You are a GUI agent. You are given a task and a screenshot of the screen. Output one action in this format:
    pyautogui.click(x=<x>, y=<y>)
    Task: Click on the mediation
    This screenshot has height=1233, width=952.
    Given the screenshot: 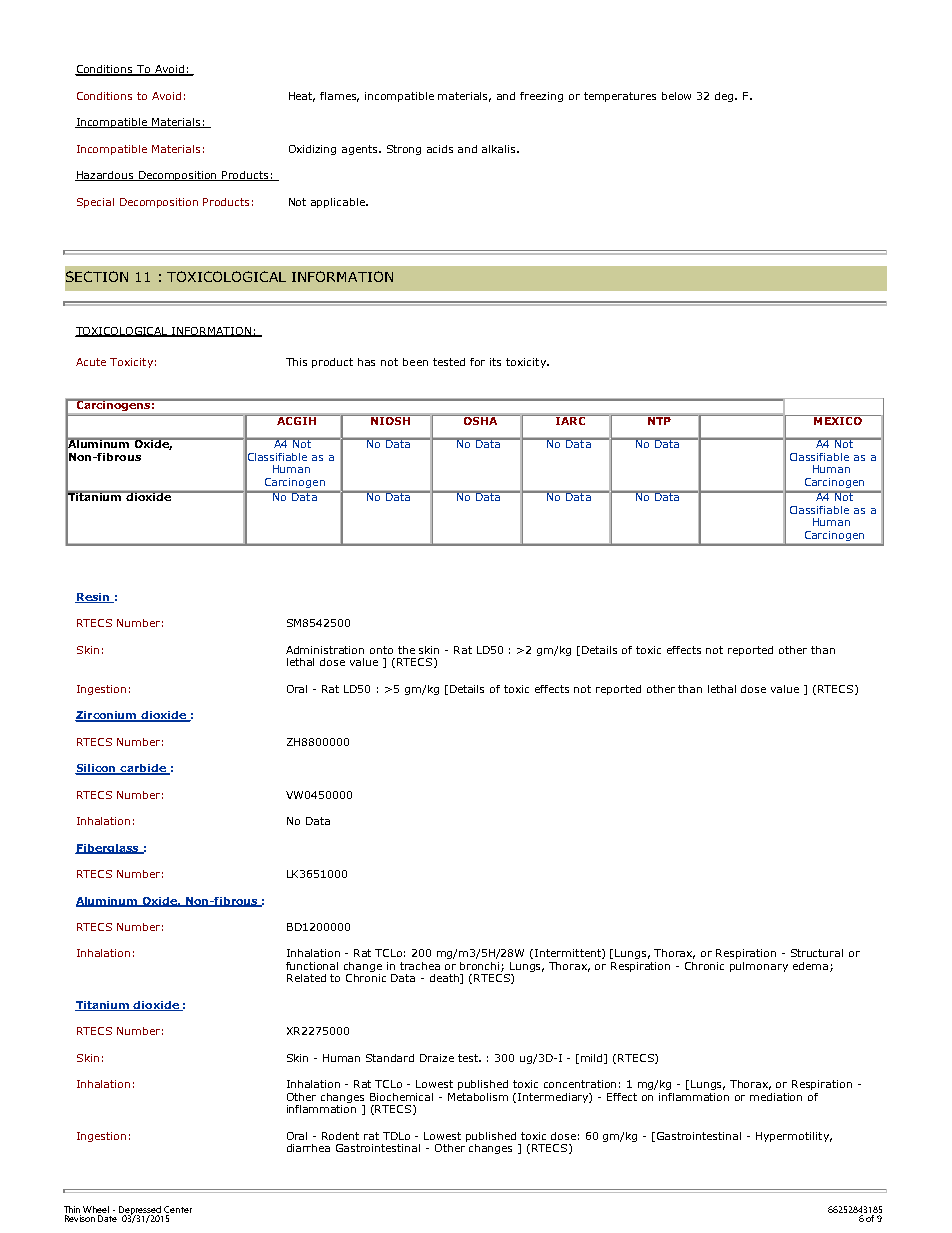 What is the action you would take?
    pyautogui.click(x=776, y=1097)
